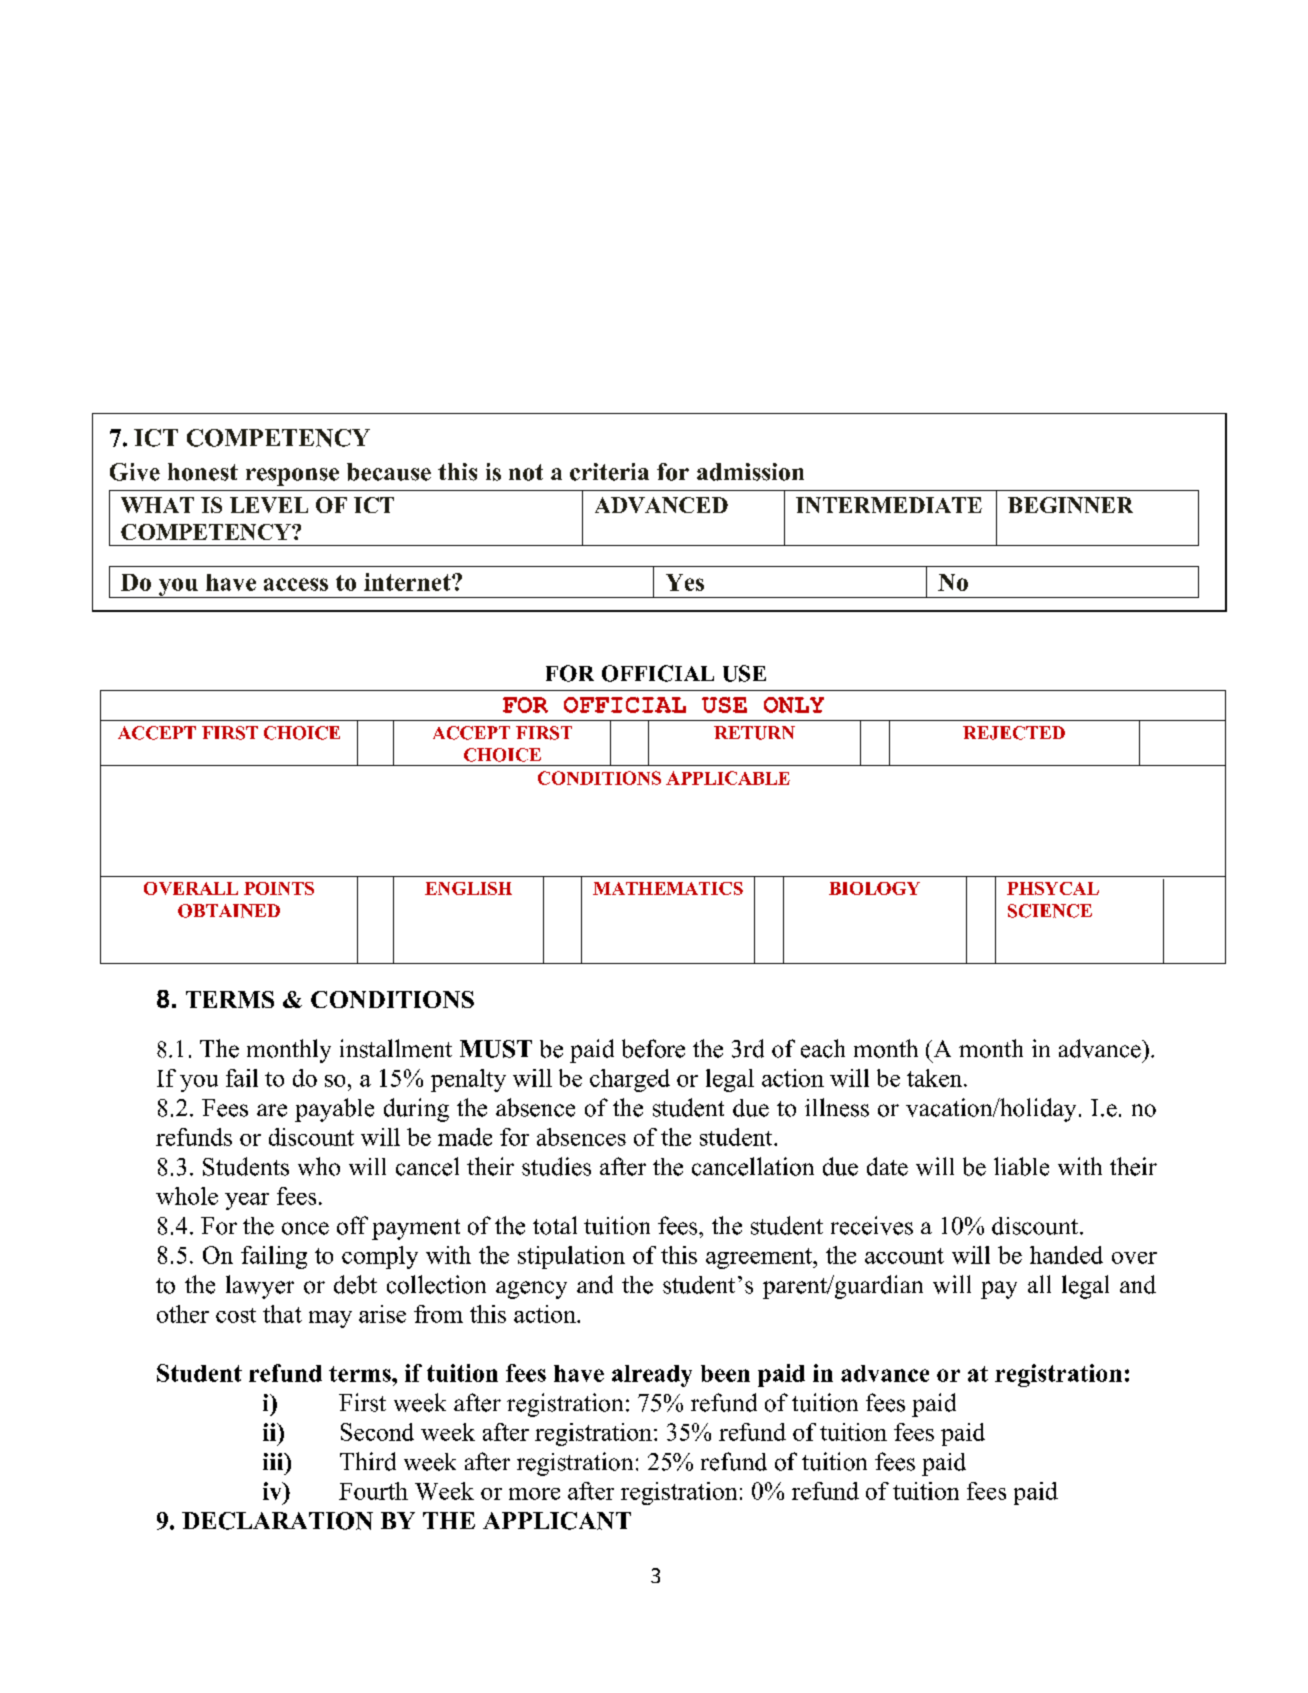 This screenshot has height=1693, width=1308. Describe the element at coordinates (534, 1494) in the screenshot. I see `more` at that location.
